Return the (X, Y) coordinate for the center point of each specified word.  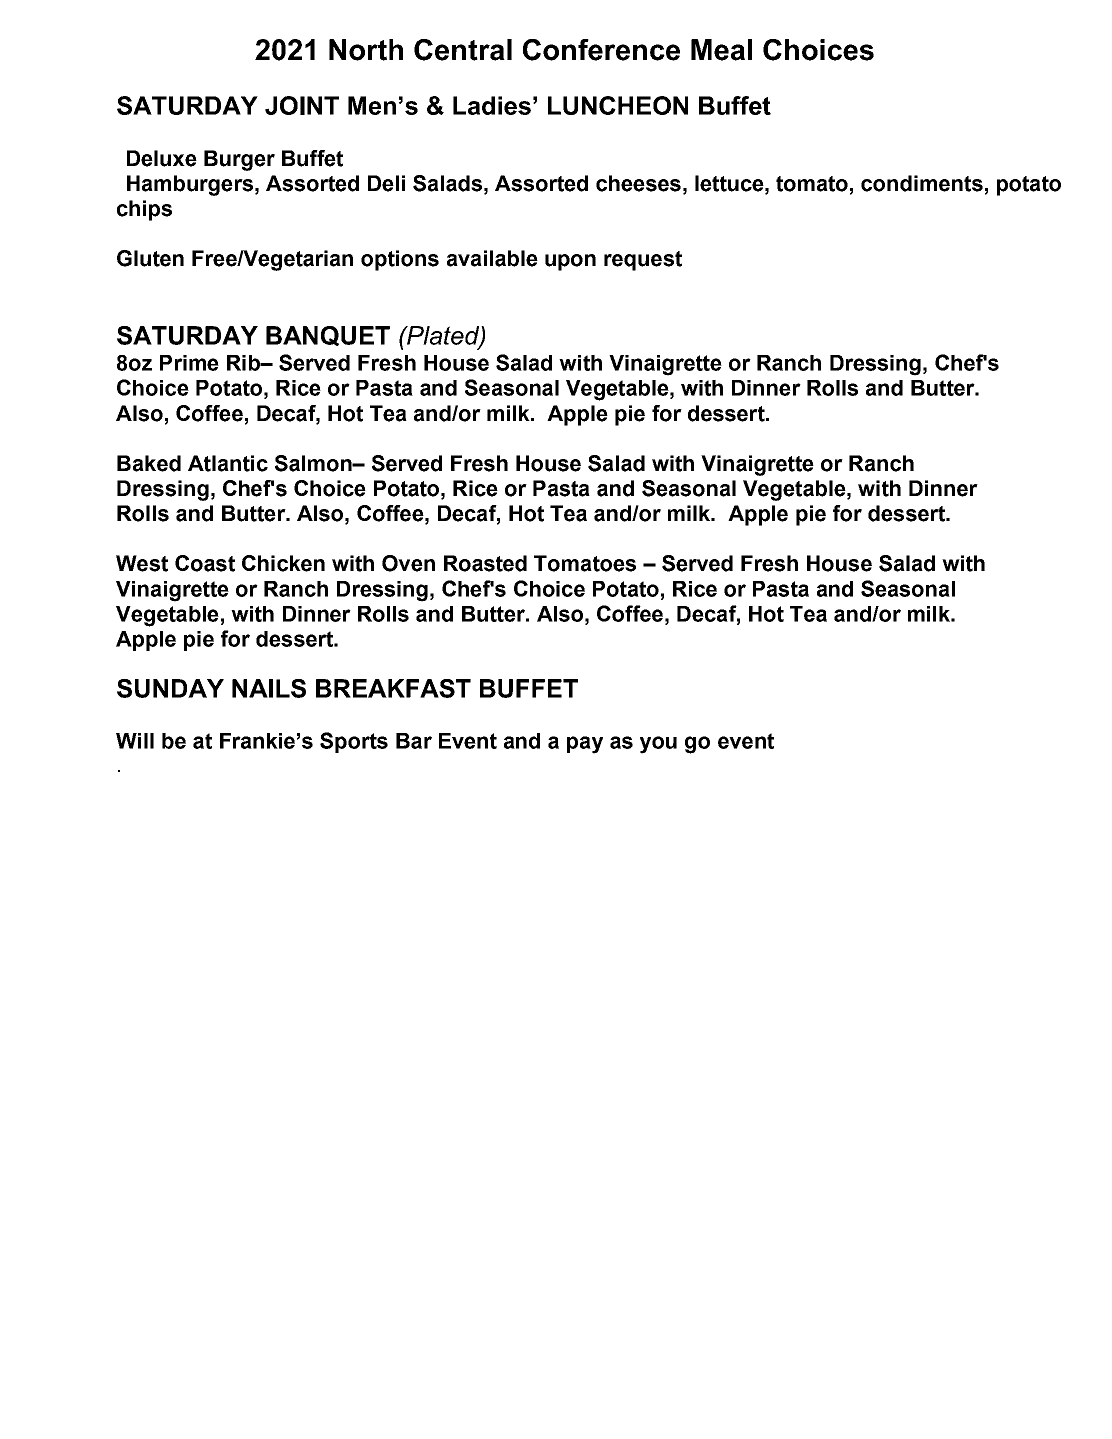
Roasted (485, 563)
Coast (205, 563)
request (643, 261)
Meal (721, 50)
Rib (244, 363)
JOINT (302, 105)
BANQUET (328, 336)
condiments (922, 183)
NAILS (269, 688)
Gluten (150, 258)
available (492, 258)
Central (463, 50)
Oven (408, 563)
